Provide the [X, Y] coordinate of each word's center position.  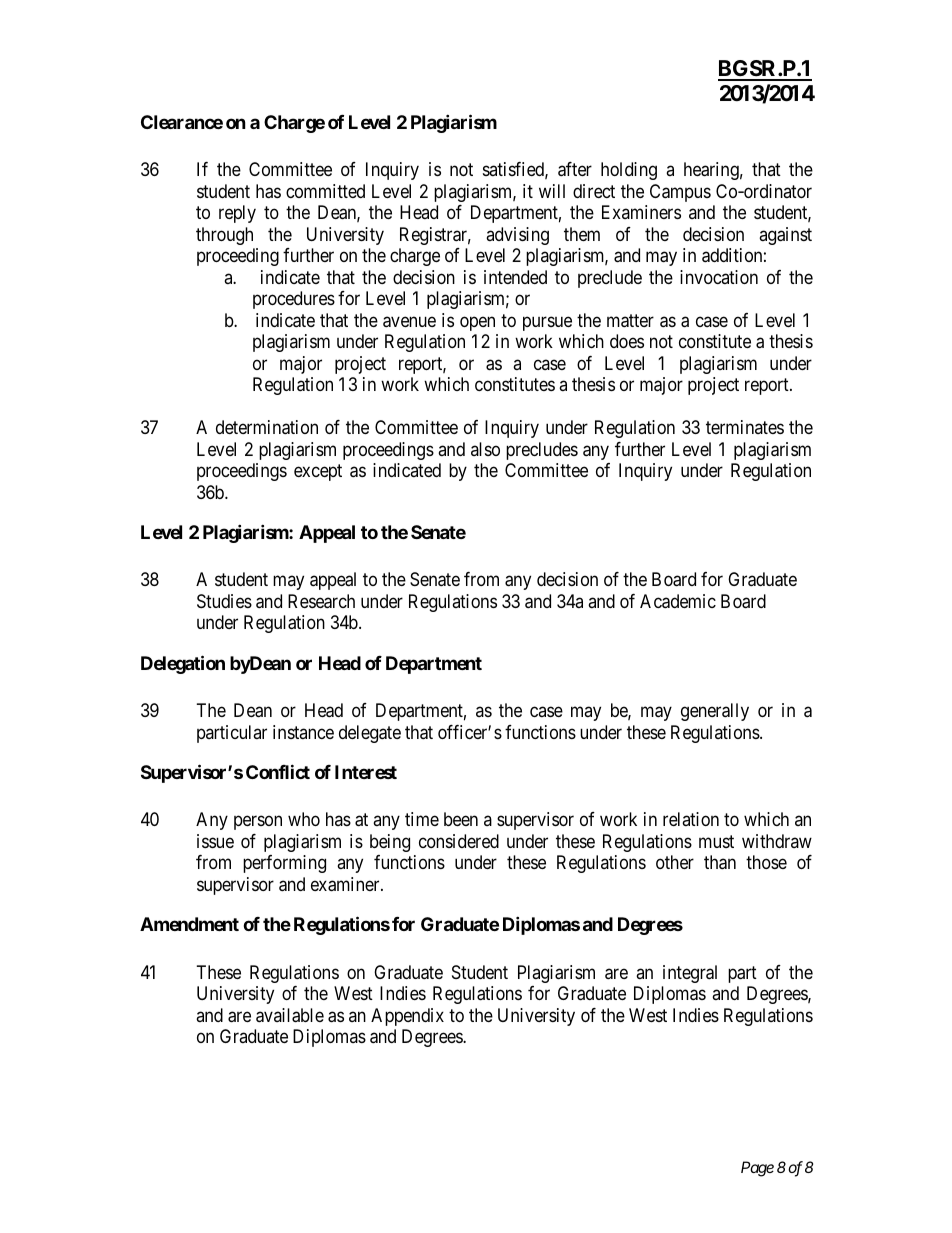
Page [757, 1169]
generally [715, 712]
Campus [680, 193]
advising [517, 236]
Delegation [183, 664]
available [290, 1015]
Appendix [407, 1017]
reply [237, 214]
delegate [370, 734]
